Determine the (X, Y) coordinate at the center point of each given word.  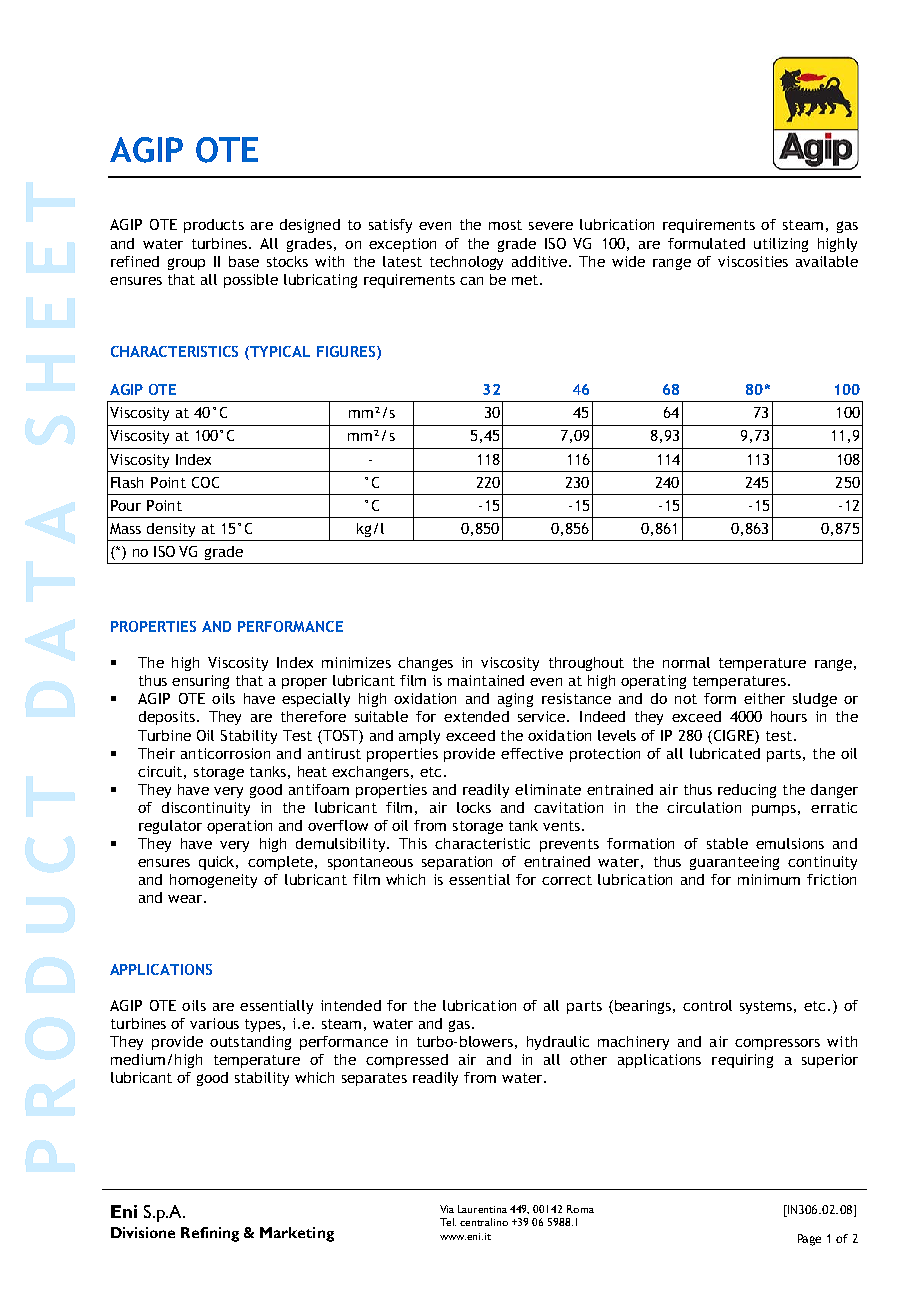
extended (476, 716)
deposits (167, 718)
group (186, 264)
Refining (210, 1234)
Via (447, 1209)
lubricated (725, 753)
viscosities (753, 261)
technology (466, 263)
